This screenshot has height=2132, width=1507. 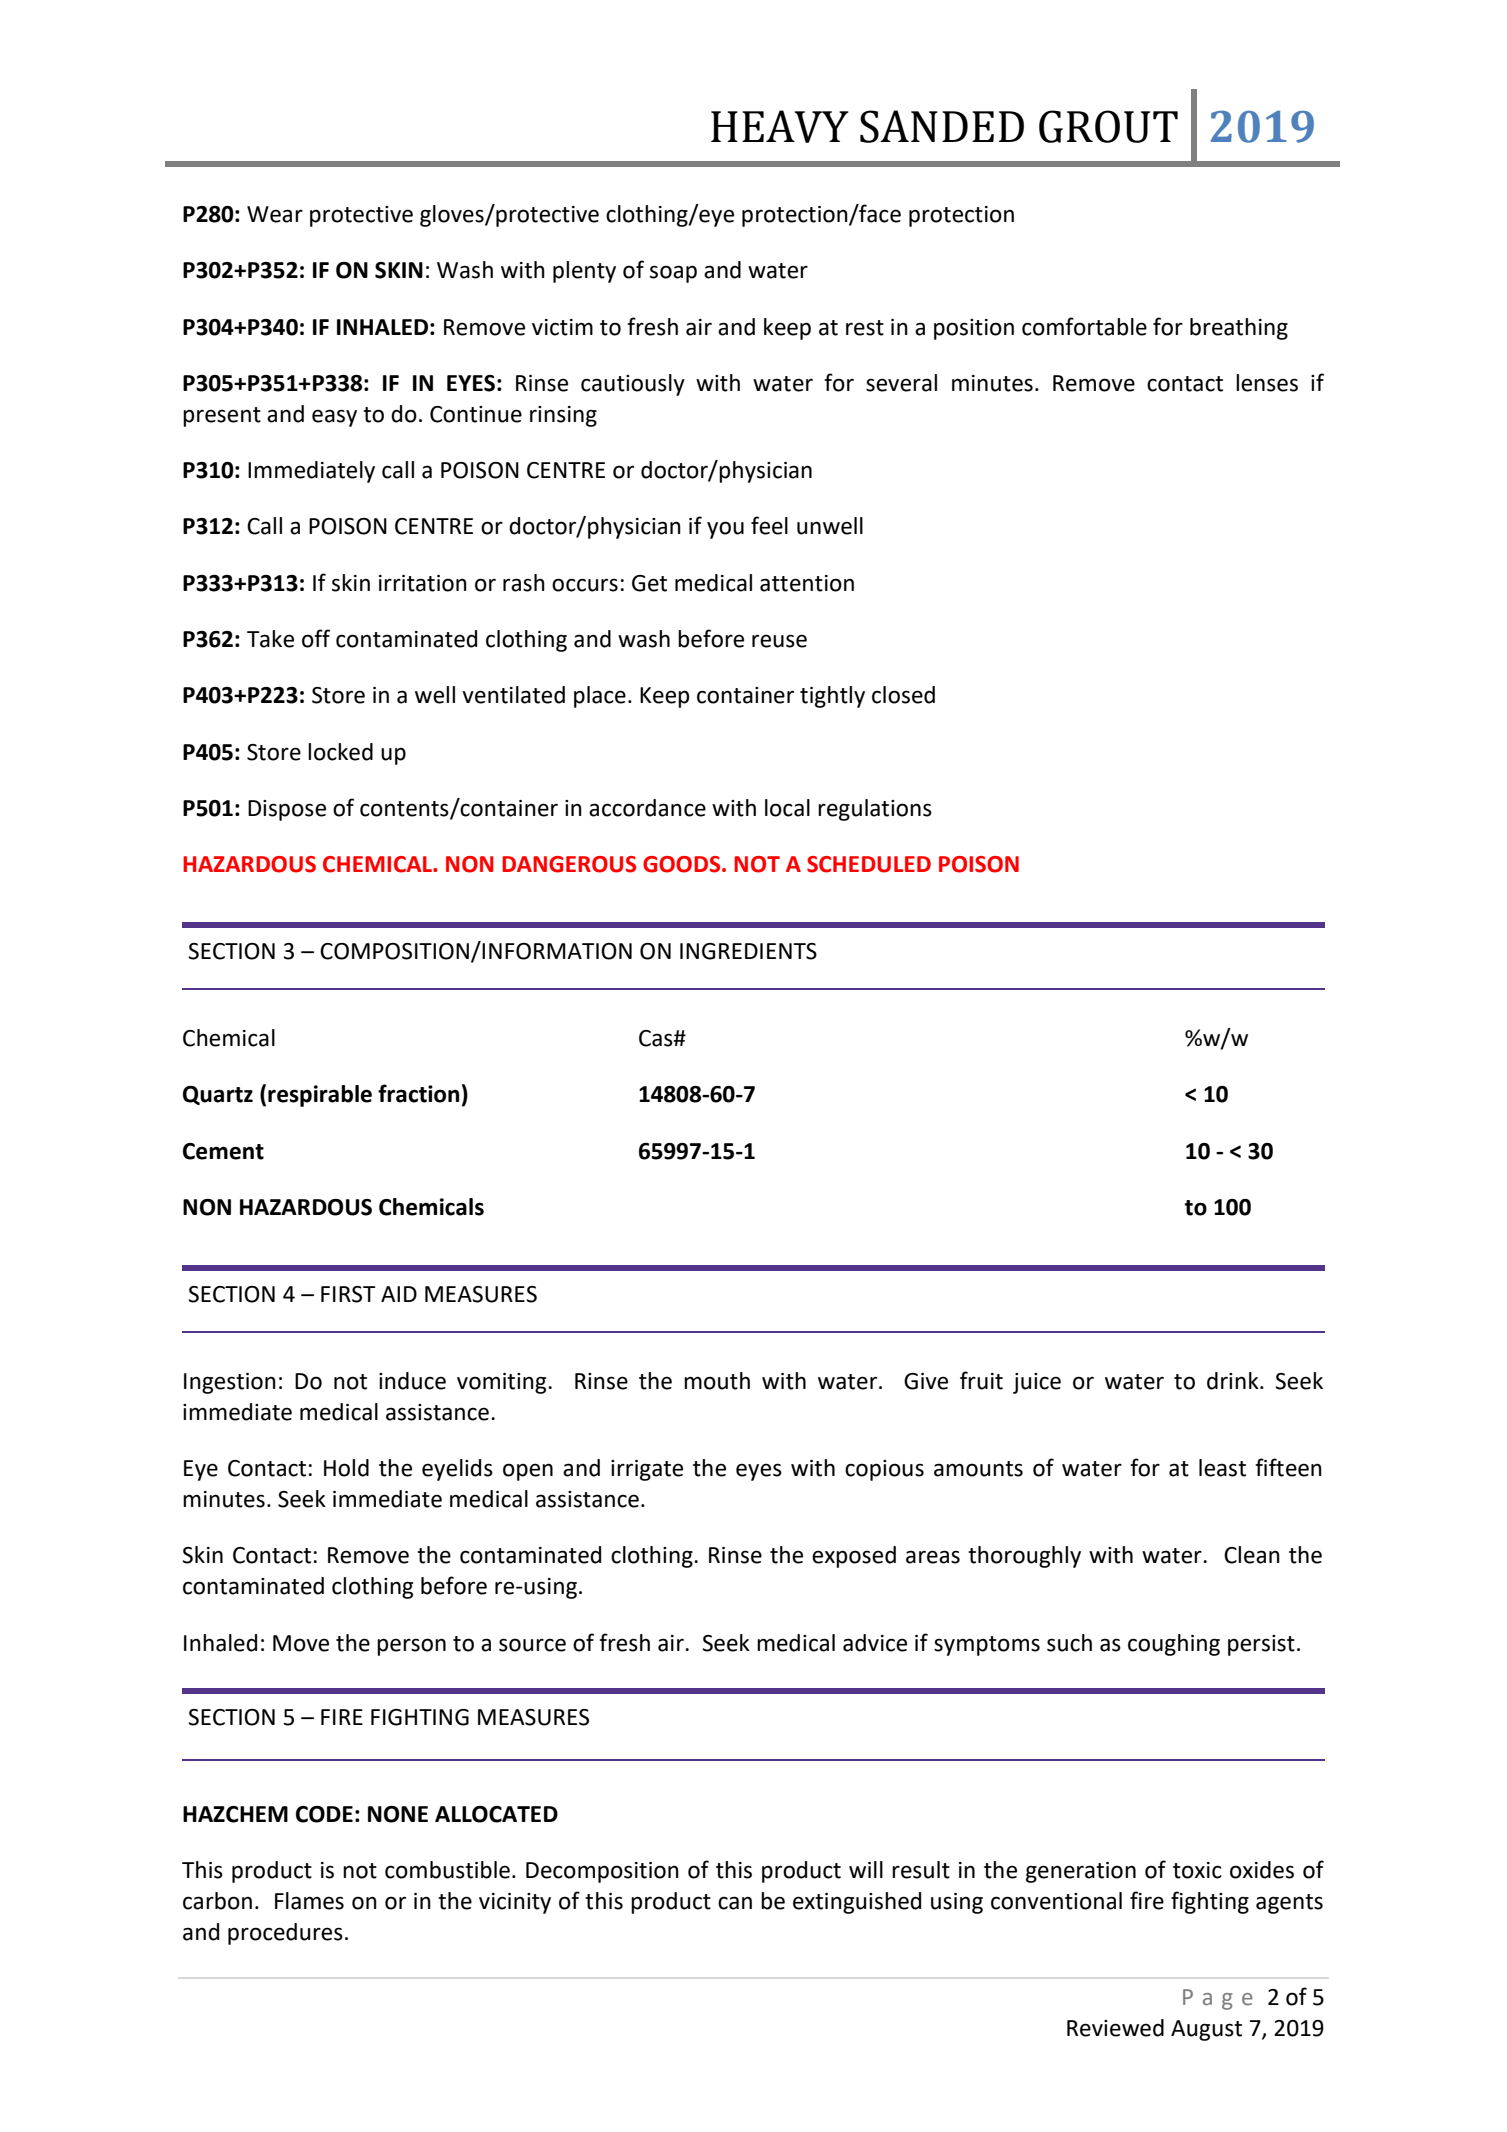 What do you see at coordinates (285, 1934) in the screenshot?
I see `procedures` at bounding box center [285, 1934].
